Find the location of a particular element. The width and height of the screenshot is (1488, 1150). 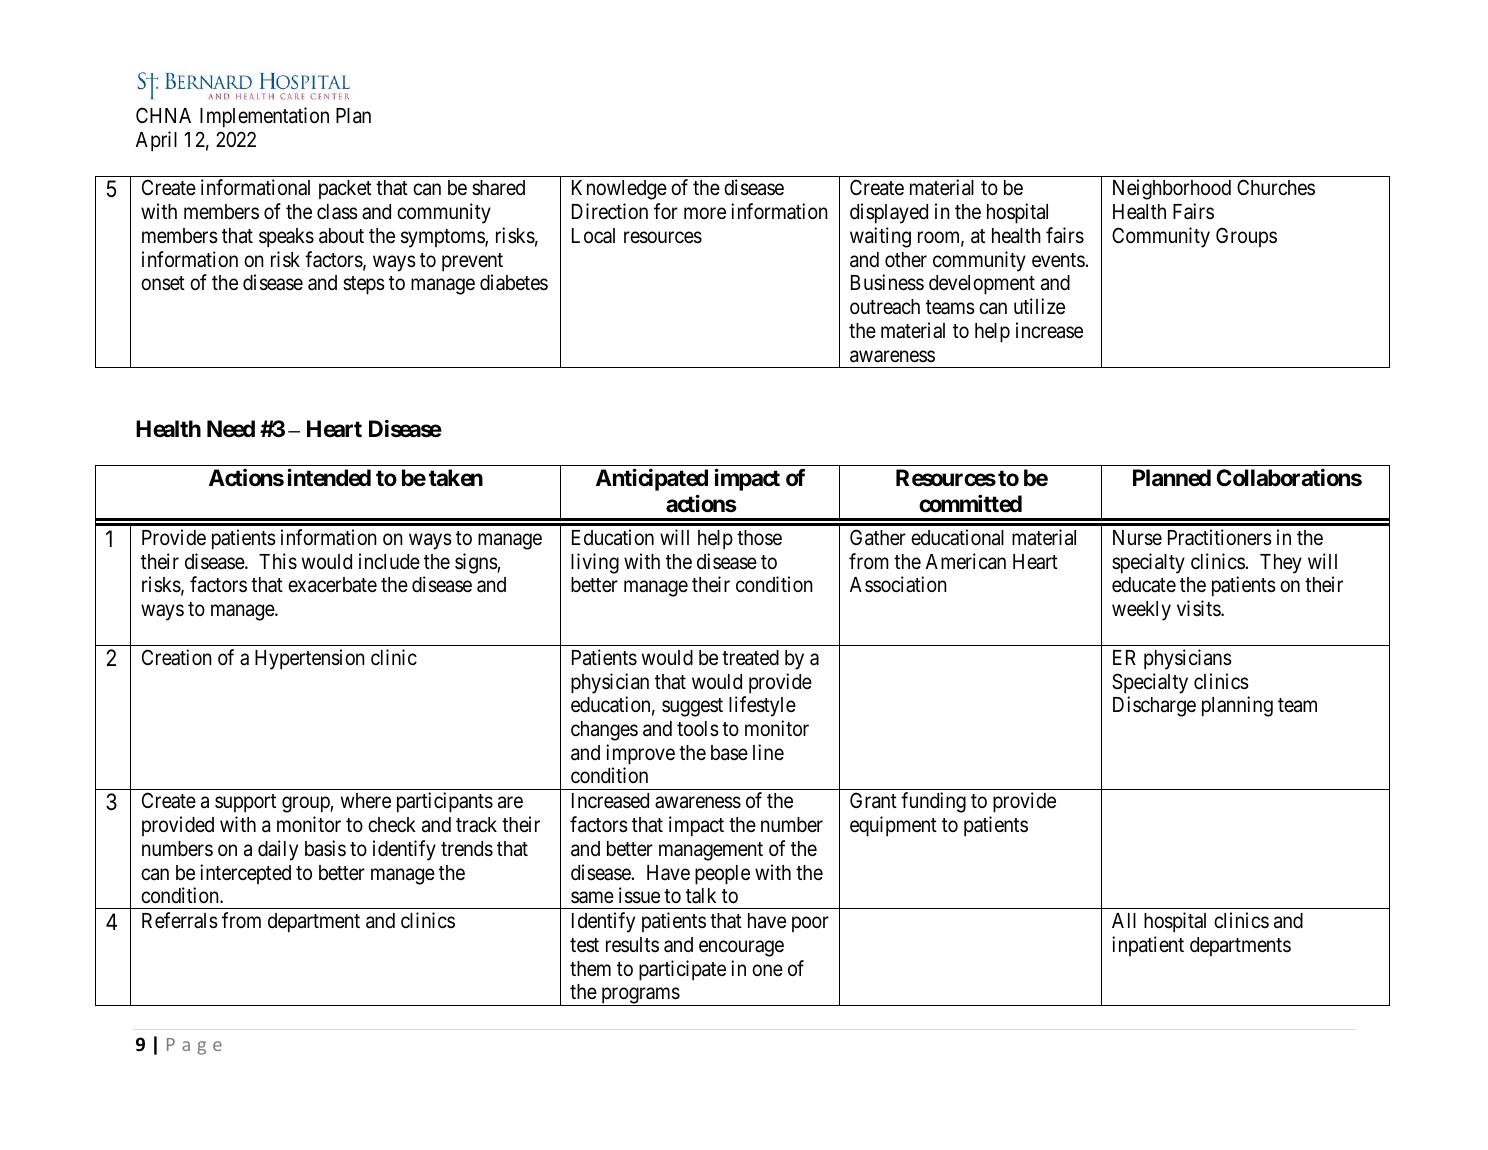

Anticipated is located at coordinates (652, 480).
